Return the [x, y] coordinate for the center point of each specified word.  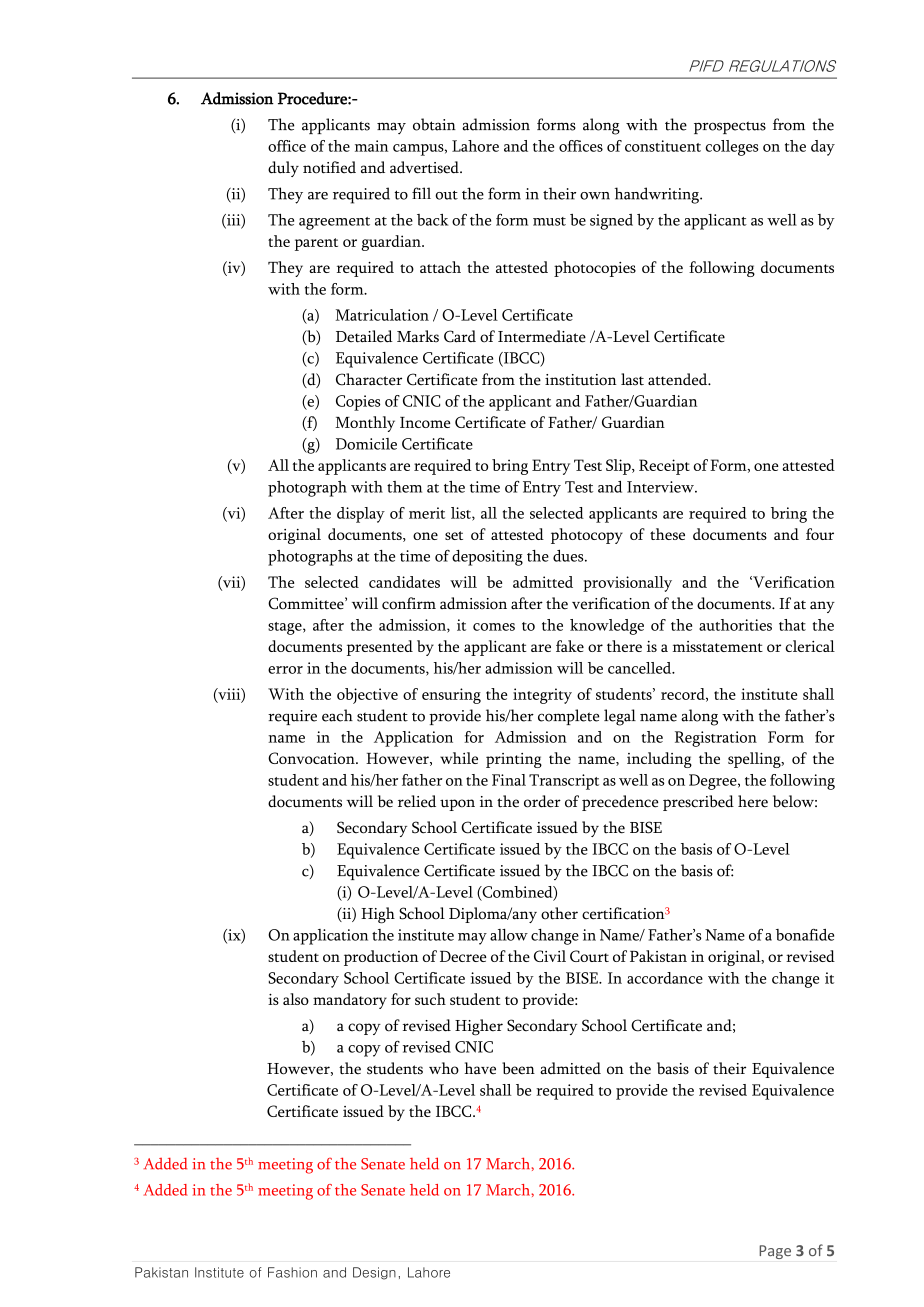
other [559, 913]
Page [775, 1252]
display [361, 515]
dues [569, 556]
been [518, 1068]
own [595, 196]
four [820, 534]
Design [374, 1273]
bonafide [805, 935]
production [381, 958]
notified [329, 167]
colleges [731, 148]
